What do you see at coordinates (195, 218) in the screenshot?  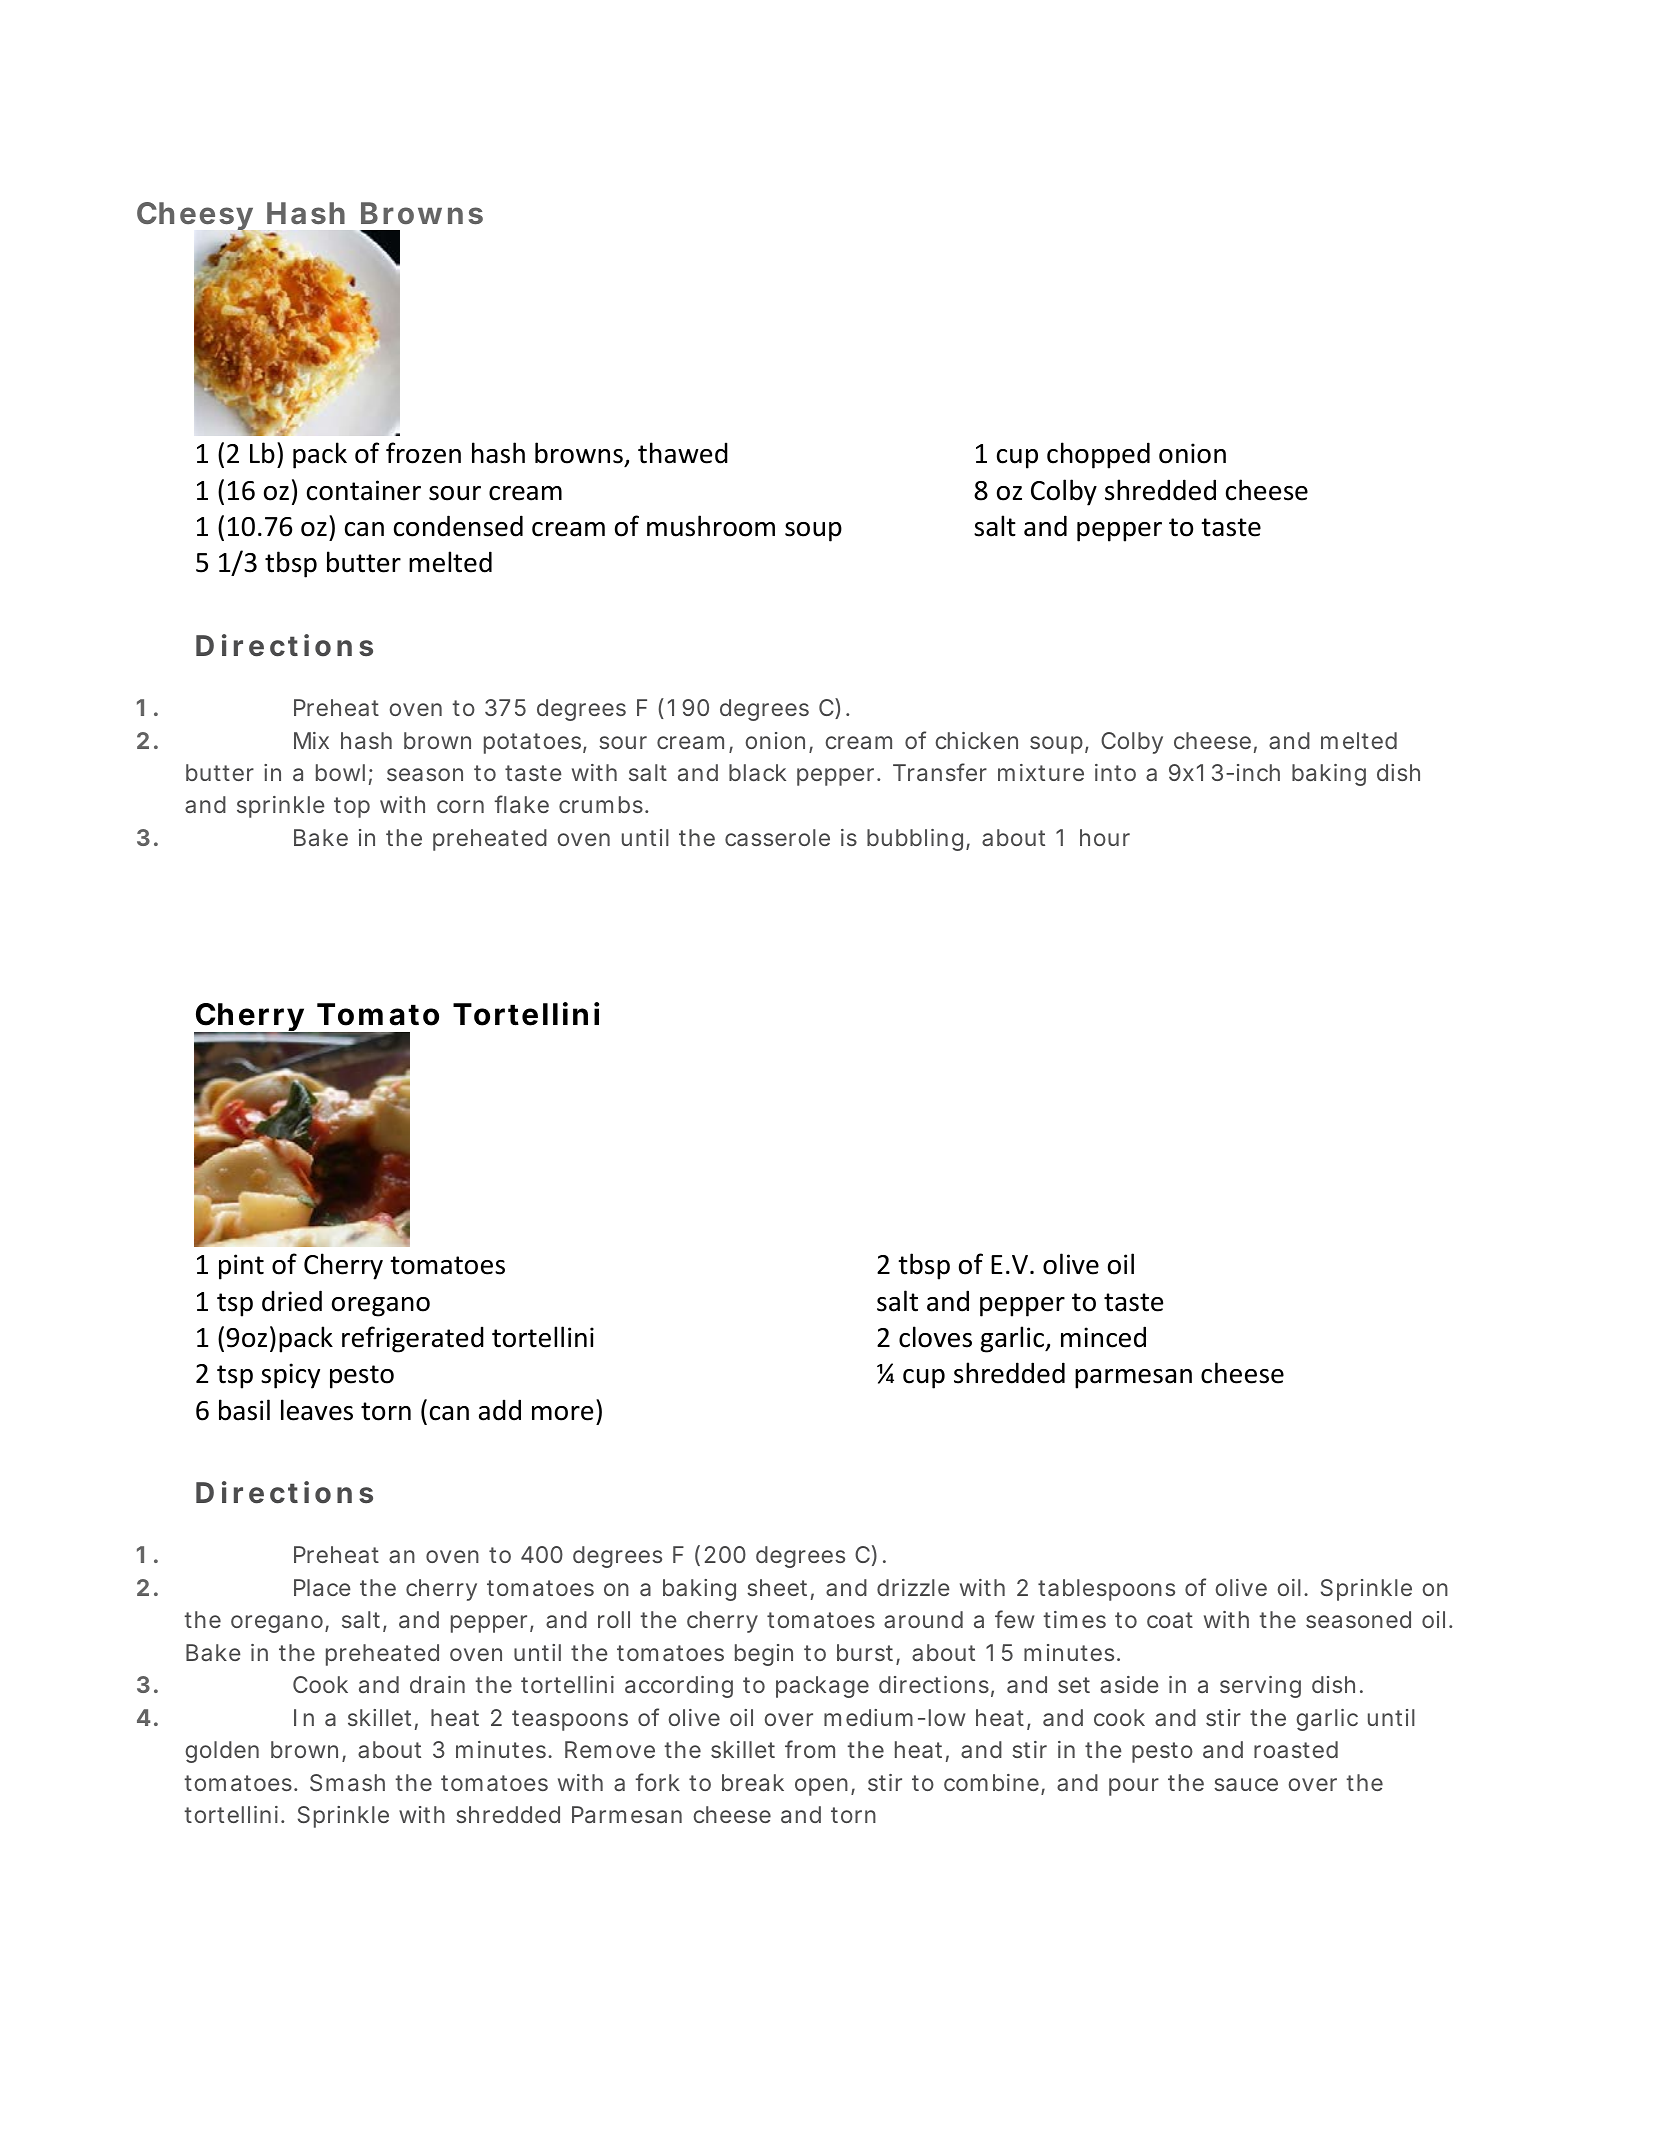 I see `Cheesy` at bounding box center [195, 218].
